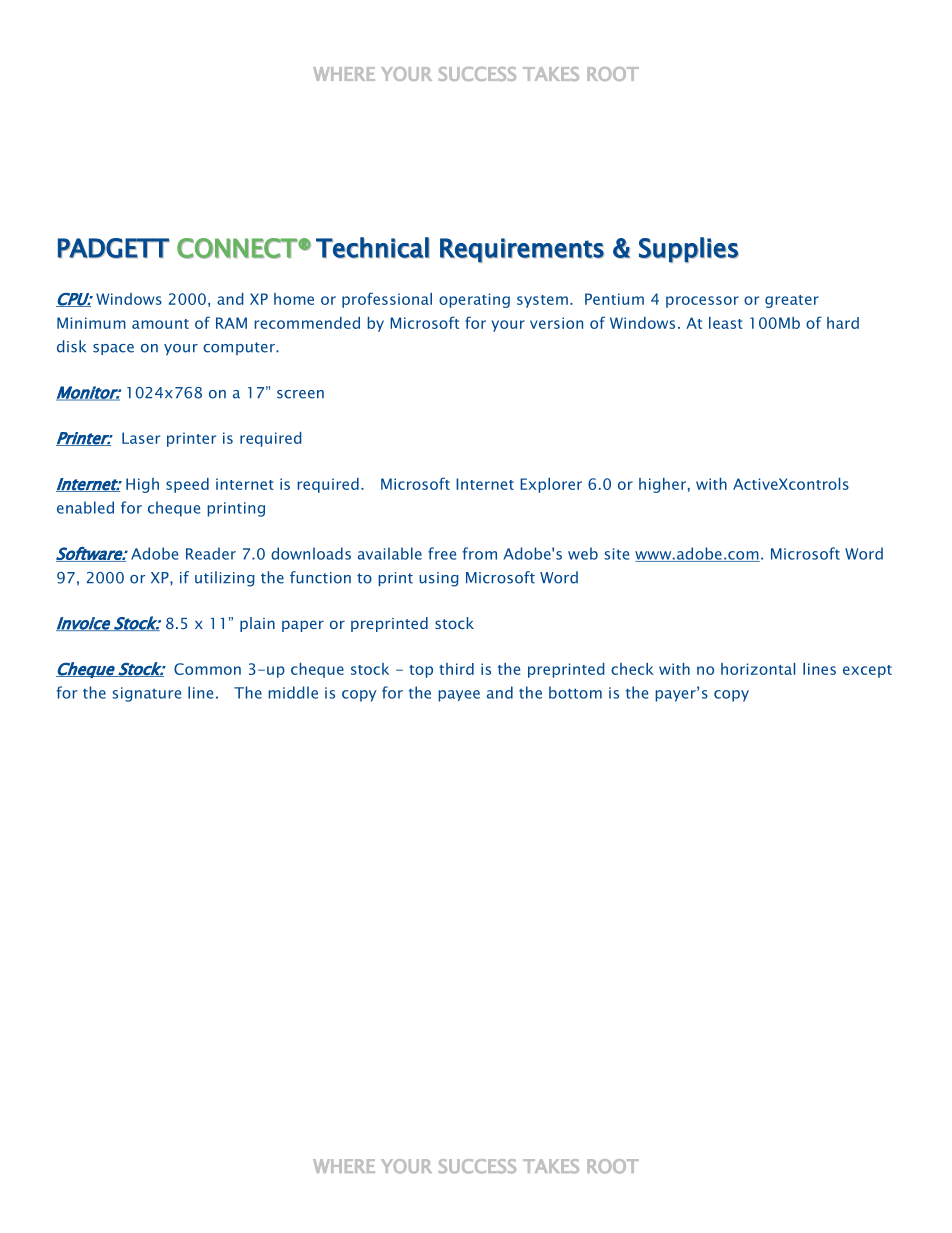  I want to click on signature, so click(146, 694).
